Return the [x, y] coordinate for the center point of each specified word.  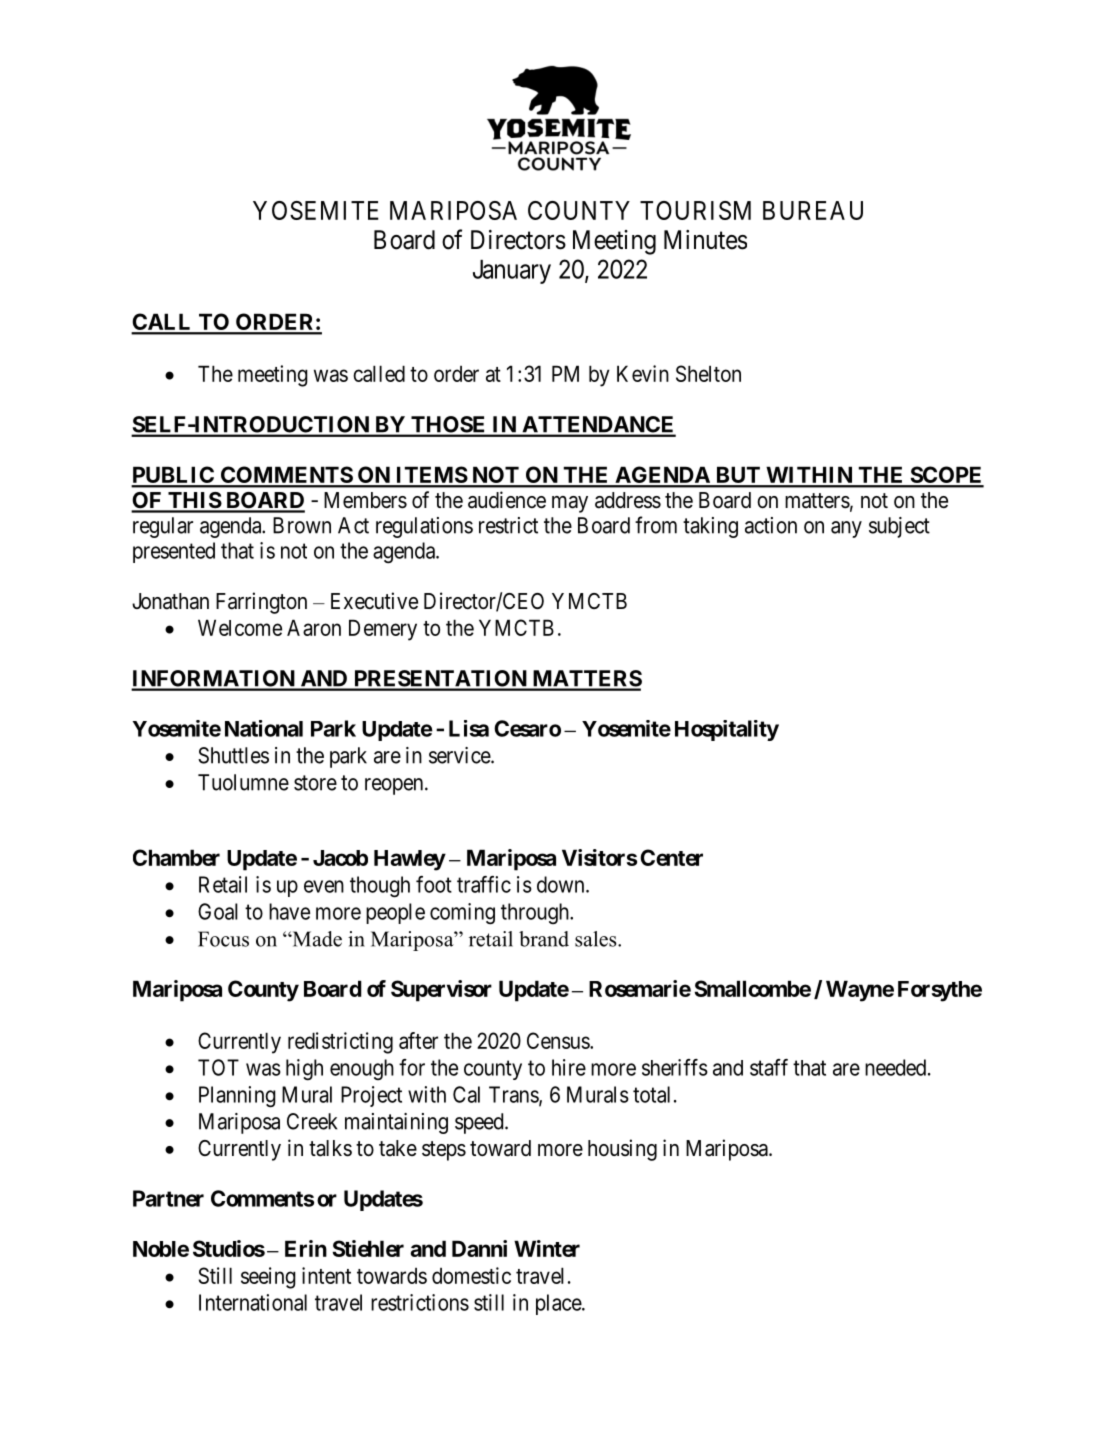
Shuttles [233, 755]
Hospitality [727, 730]
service [460, 755]
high [304, 1070]
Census [559, 1040]
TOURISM [695, 210]
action [771, 525]
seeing [268, 1278]
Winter [547, 1248]
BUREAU [813, 210]
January [512, 272]
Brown [302, 525]
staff [769, 1067]
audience [507, 500]
